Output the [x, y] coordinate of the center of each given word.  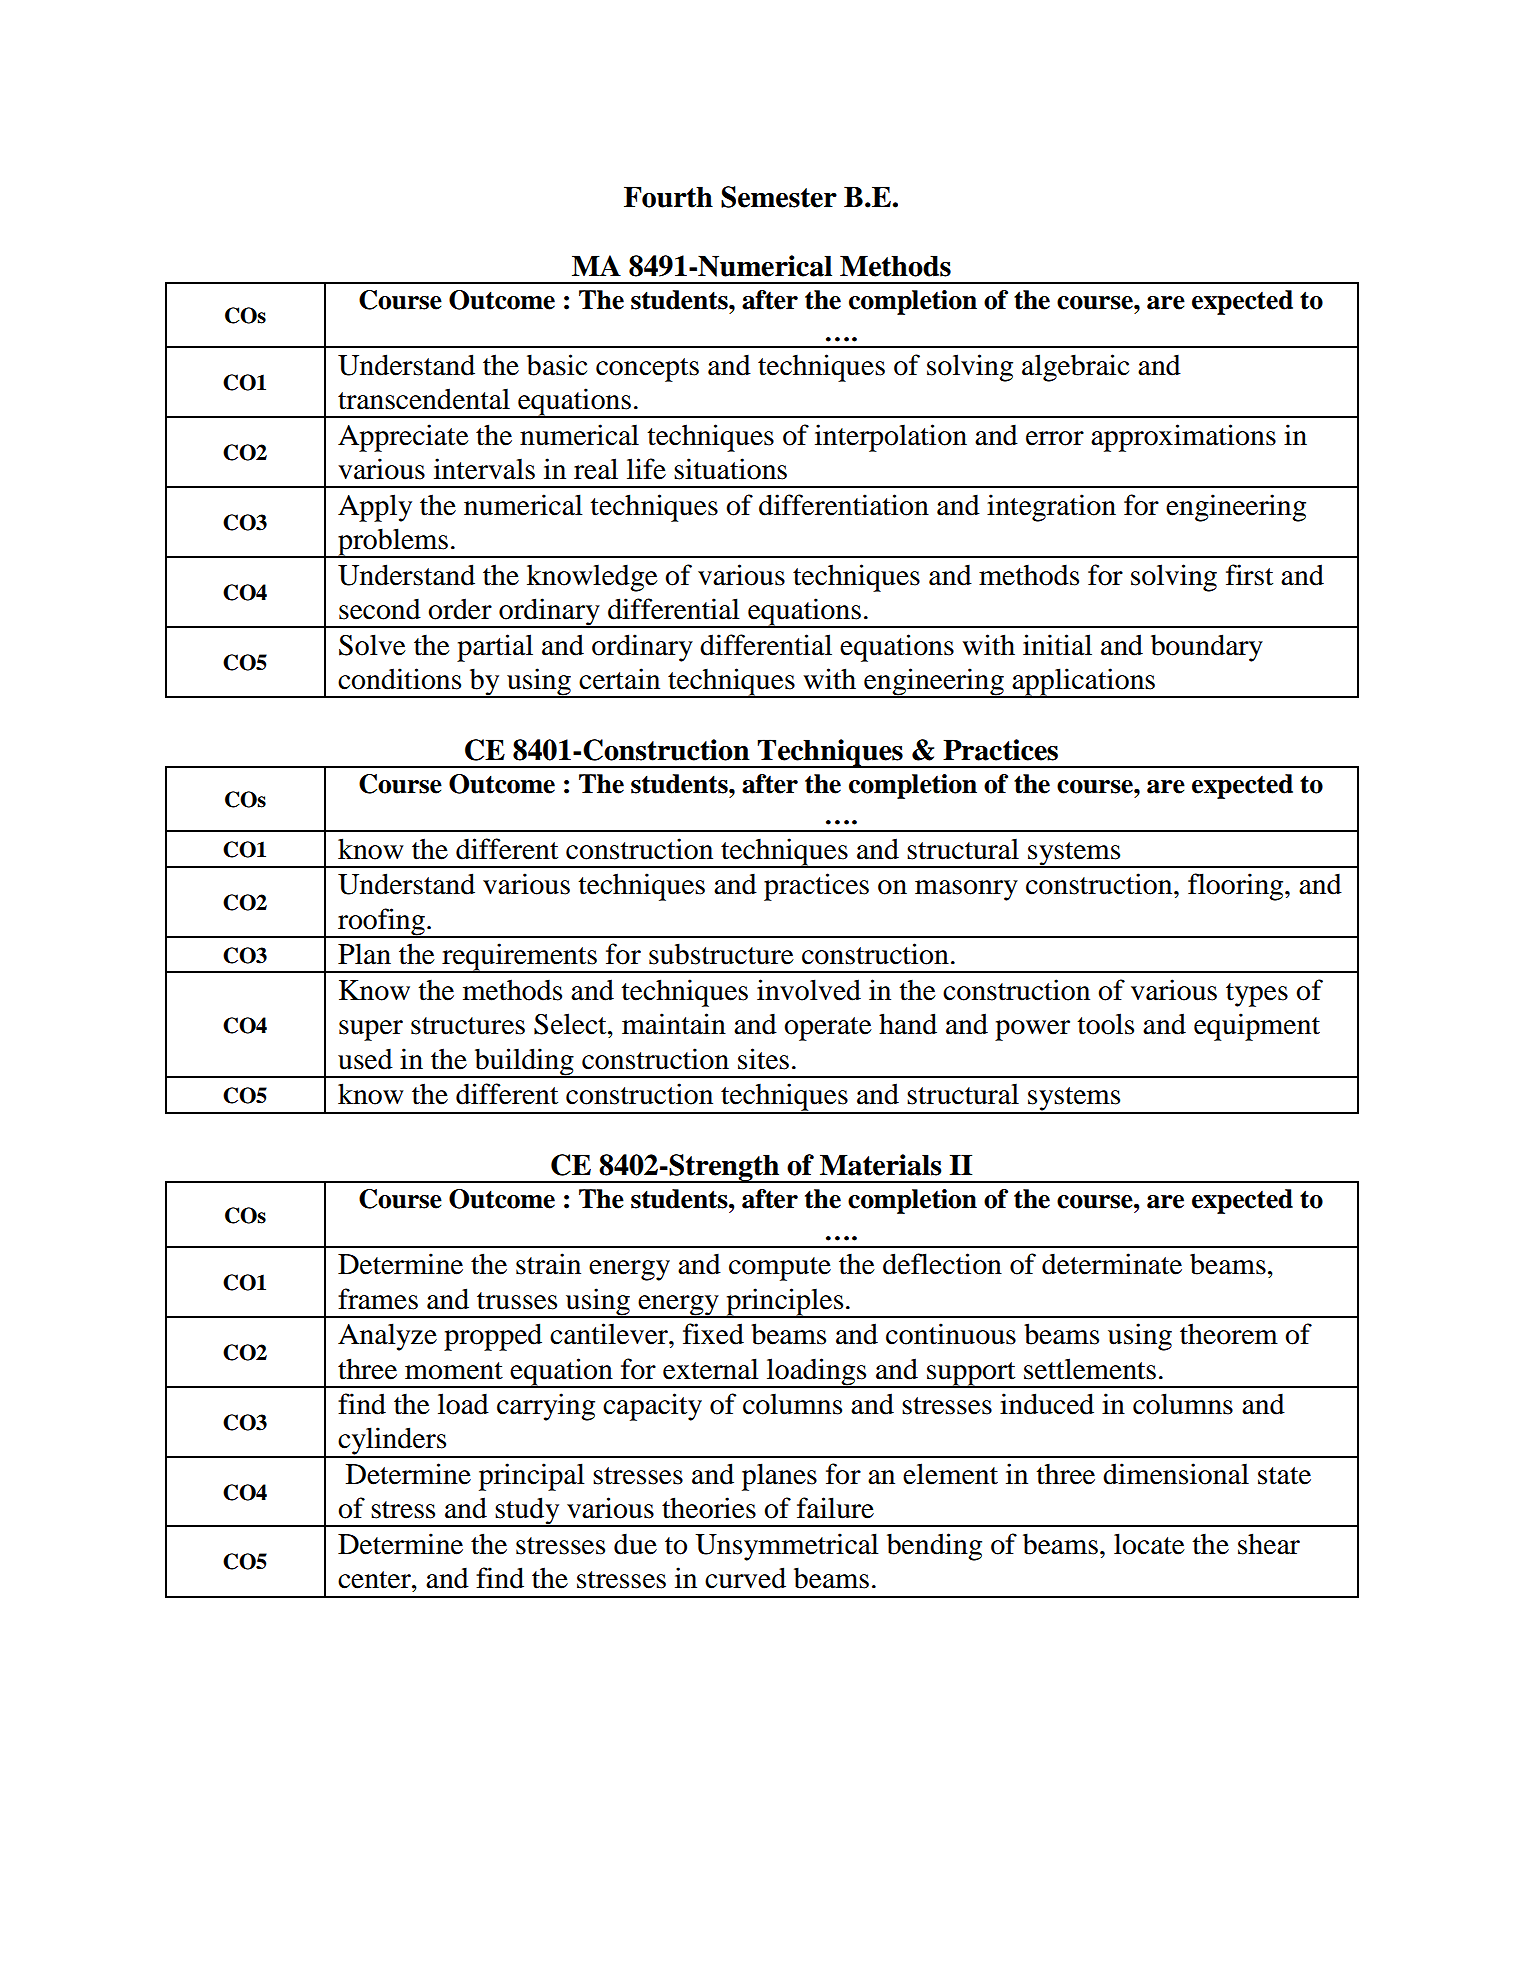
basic [557, 365]
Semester [779, 197]
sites [763, 1059]
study [528, 1512]
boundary [1207, 648]
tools [1106, 1024]
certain [619, 679]
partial [495, 648]
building [524, 1063]
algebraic [1075, 368]
